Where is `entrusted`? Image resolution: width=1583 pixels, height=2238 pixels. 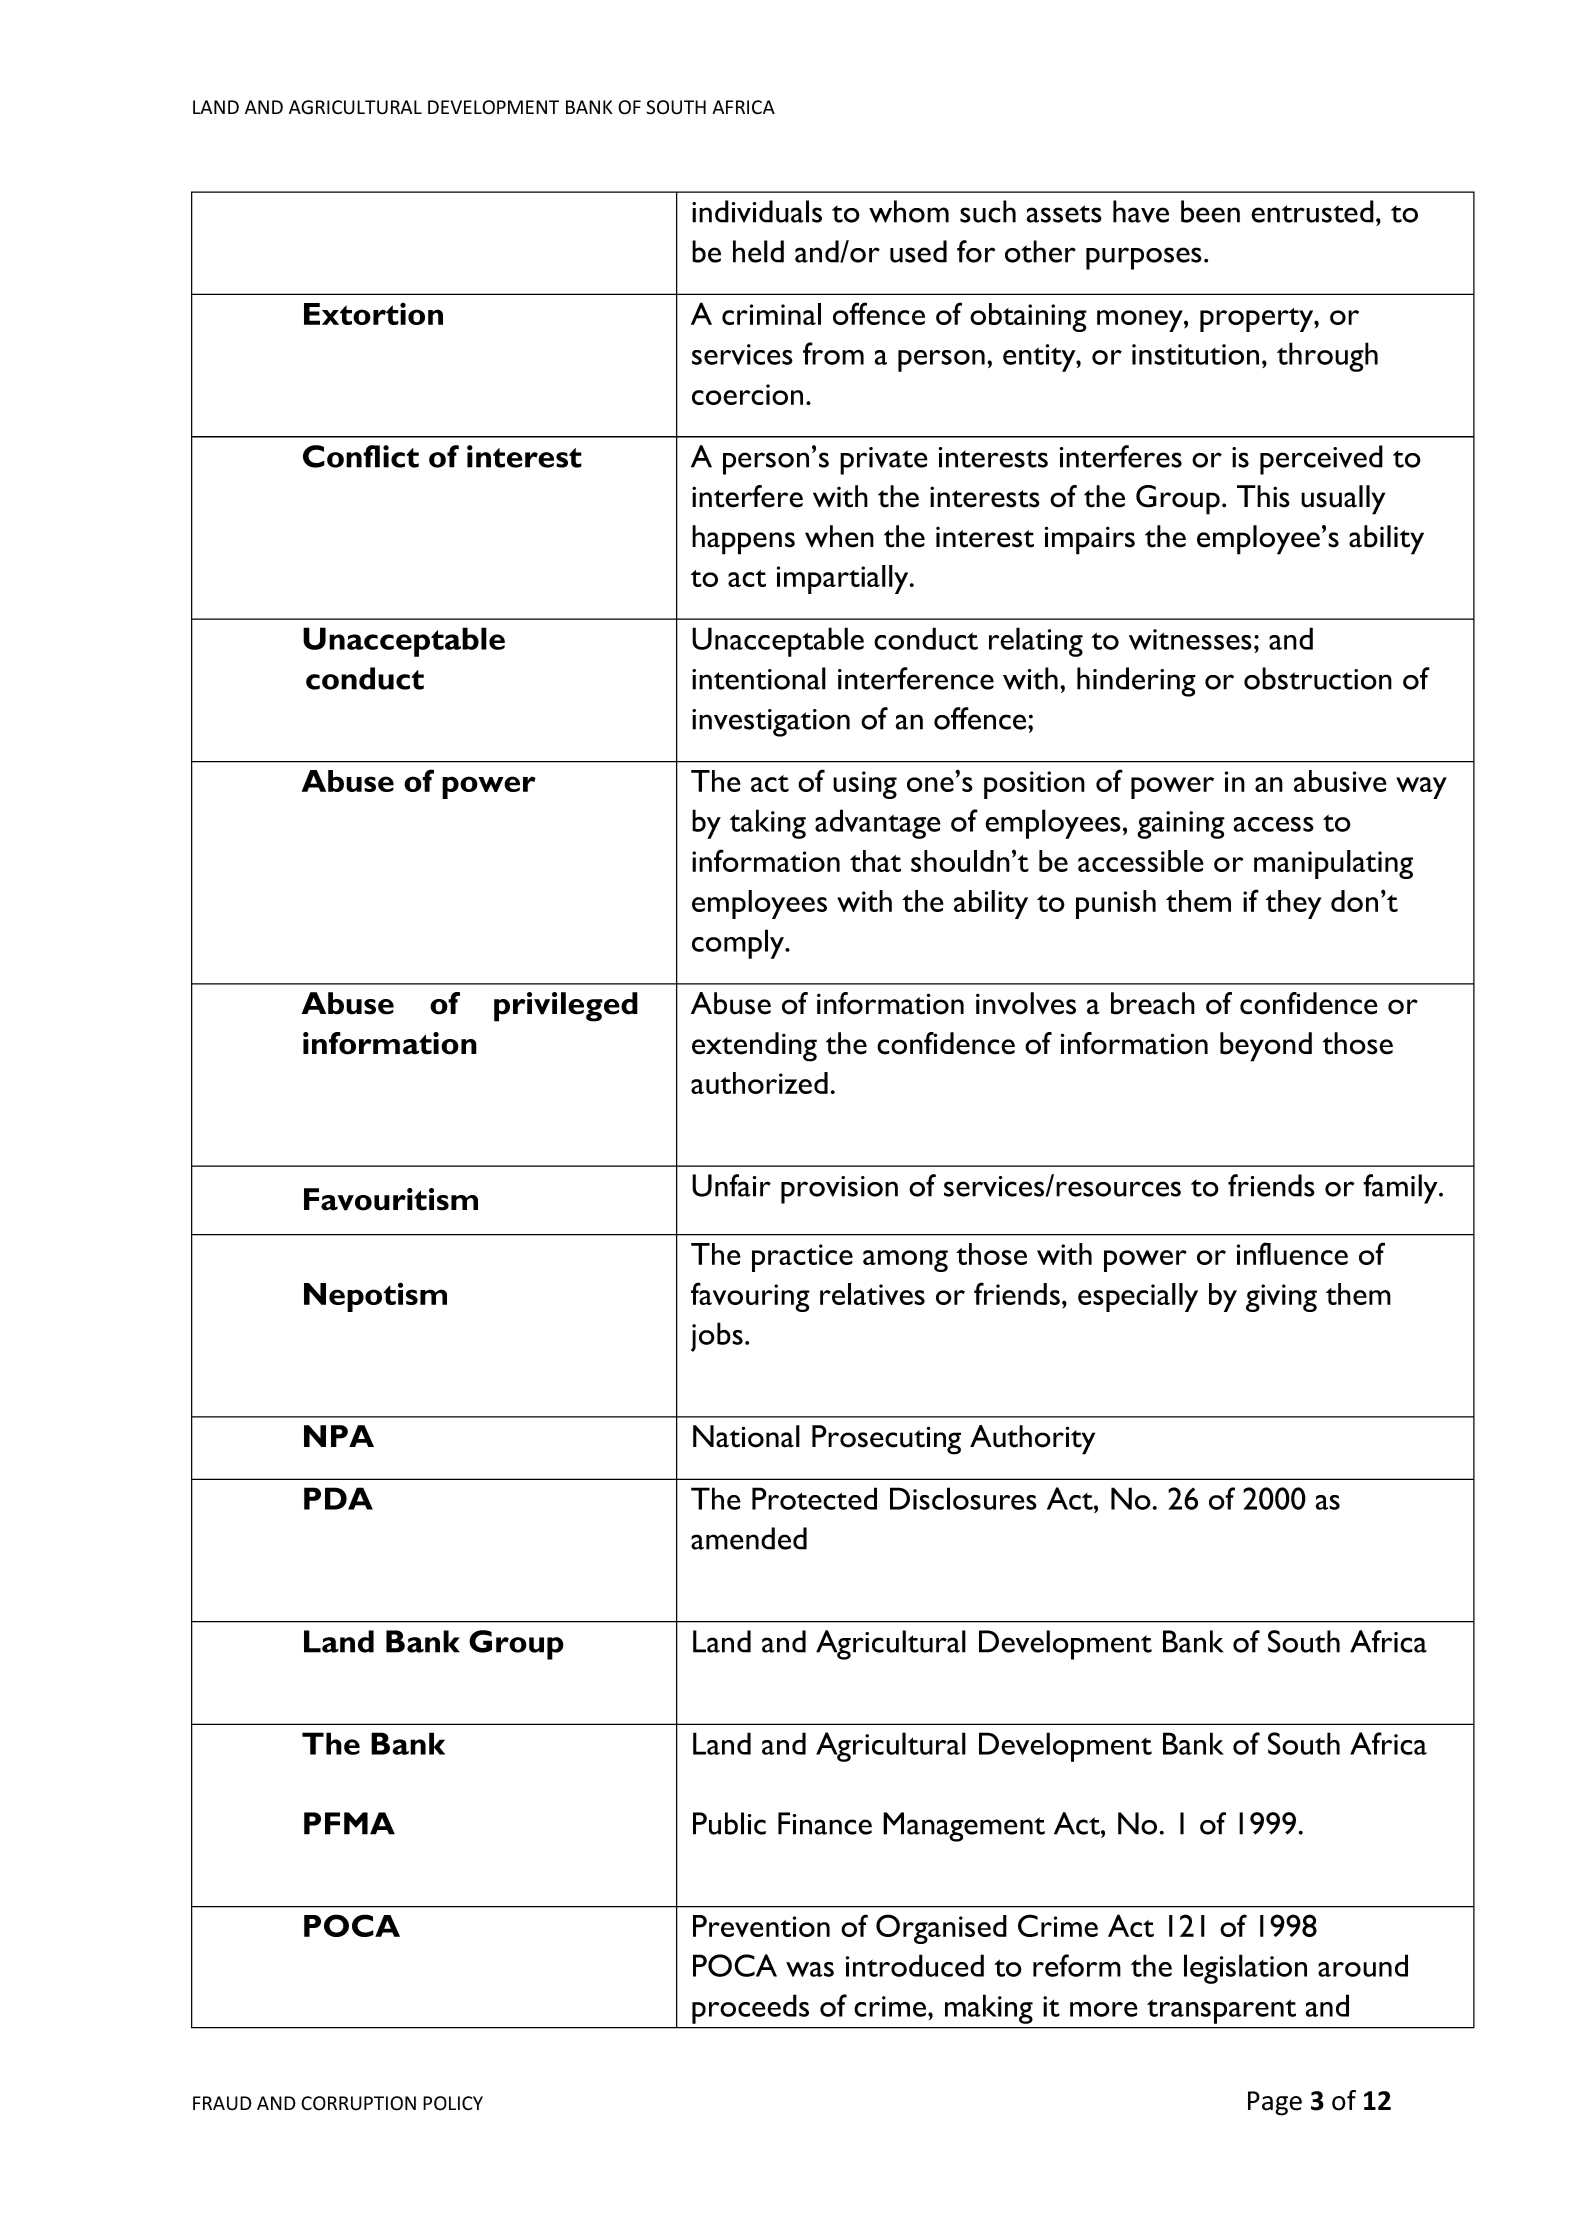
entrusted is located at coordinates (1312, 211).
